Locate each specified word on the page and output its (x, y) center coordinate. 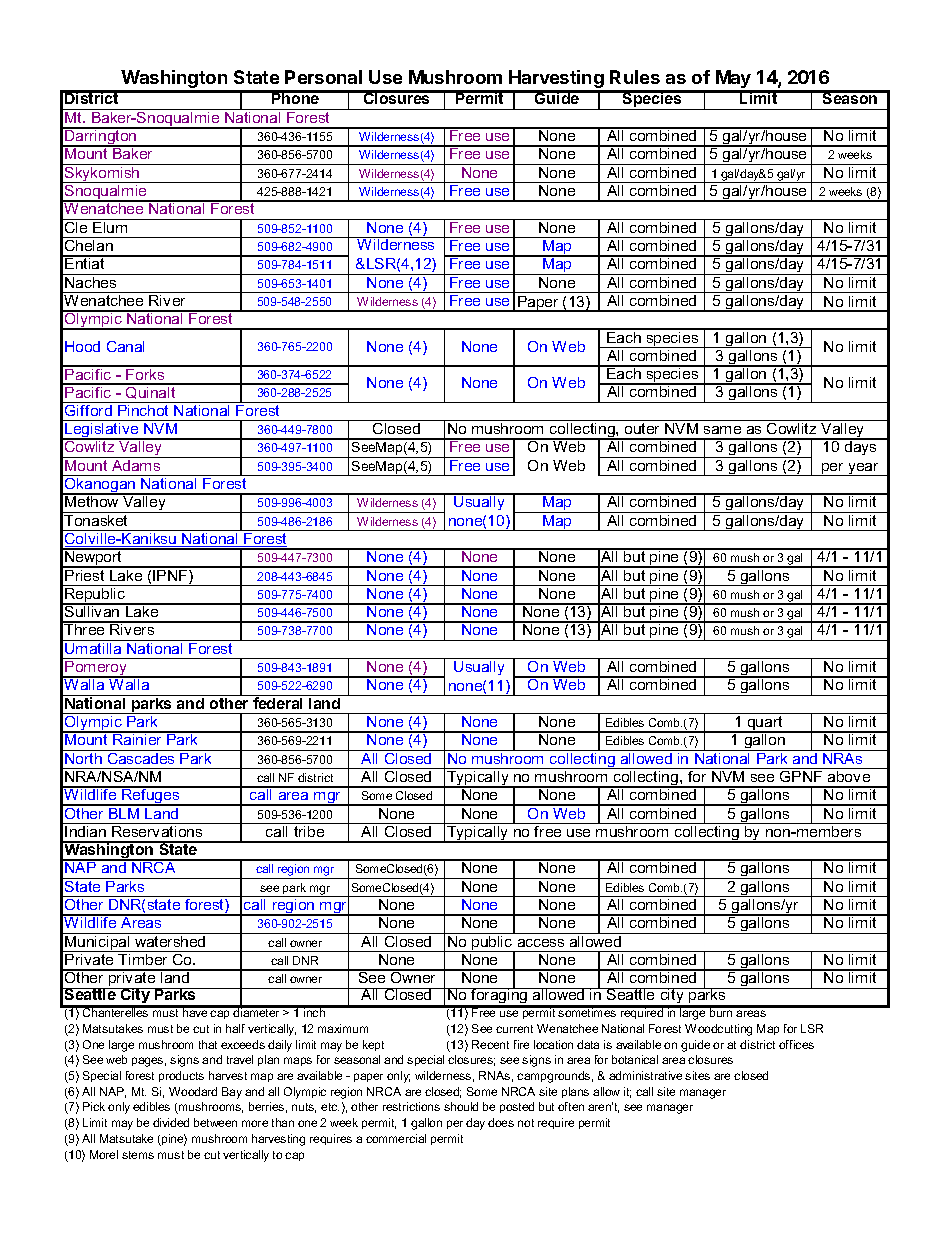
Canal (125, 346)
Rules (635, 77)
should (461, 1106)
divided (171, 1122)
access (541, 943)
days (861, 447)
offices (796, 1044)
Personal (323, 77)
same (722, 430)
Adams (136, 464)
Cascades (141, 757)
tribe (309, 830)
